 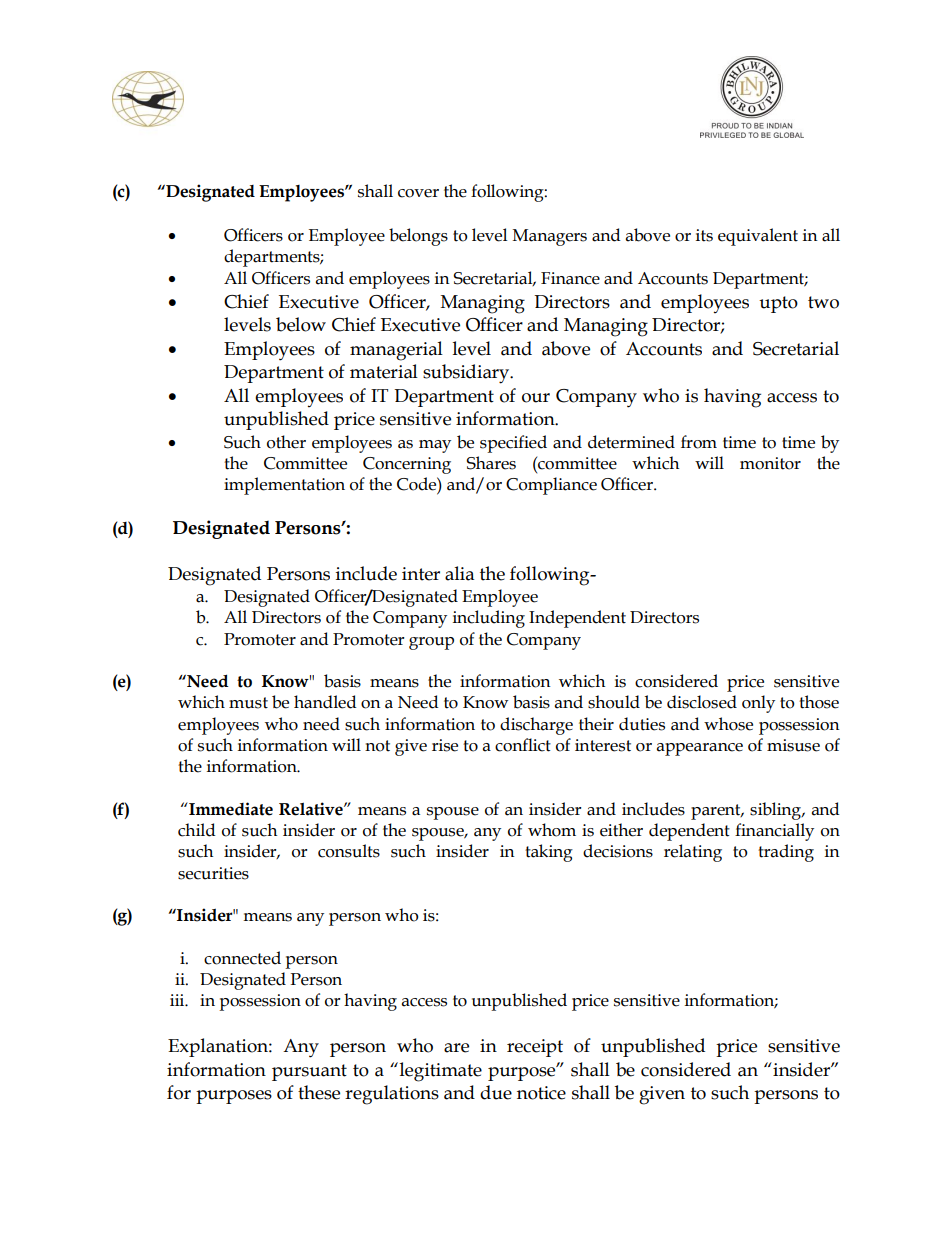 I want to click on implementation, so click(x=284, y=486).
